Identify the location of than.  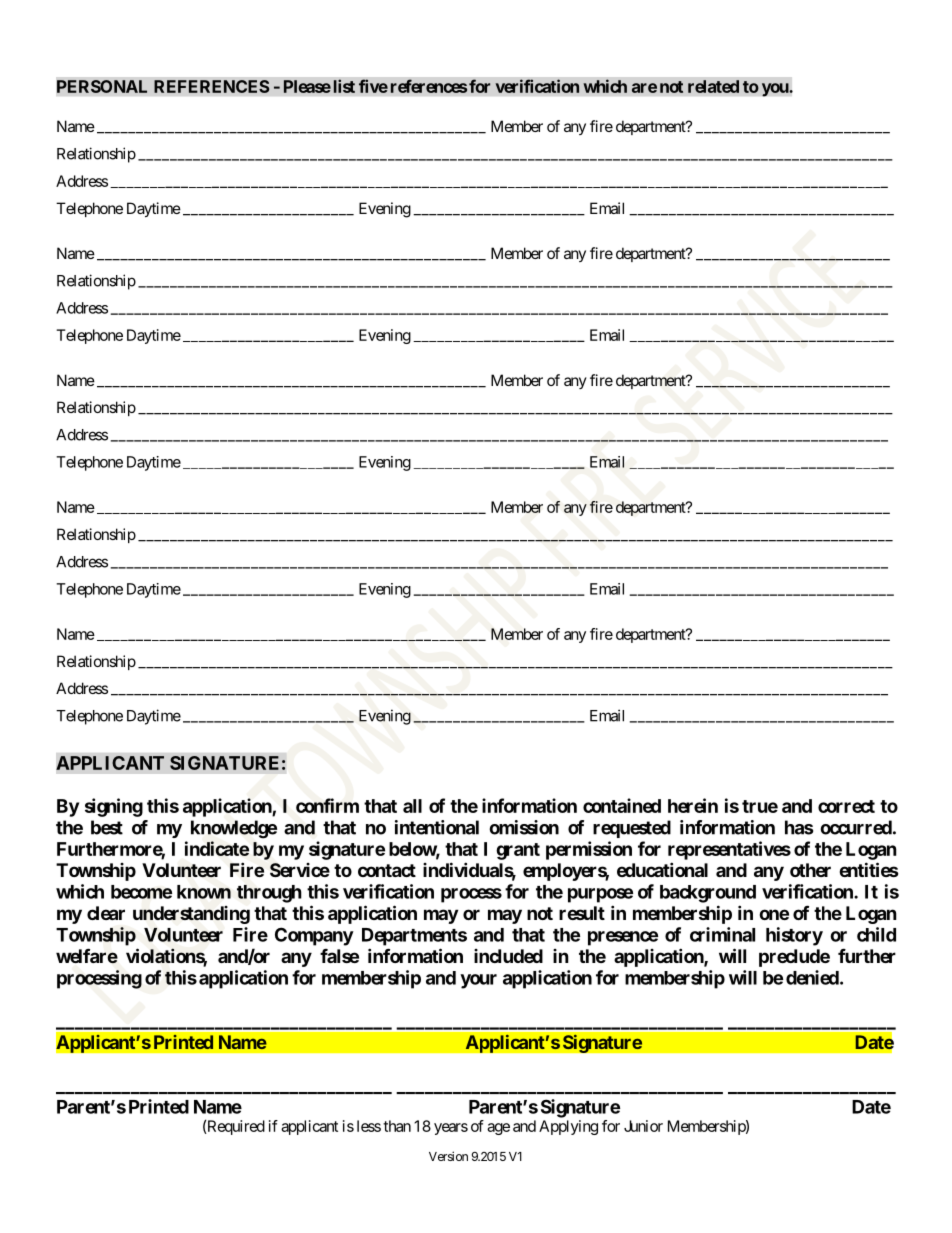
(397, 1126).
